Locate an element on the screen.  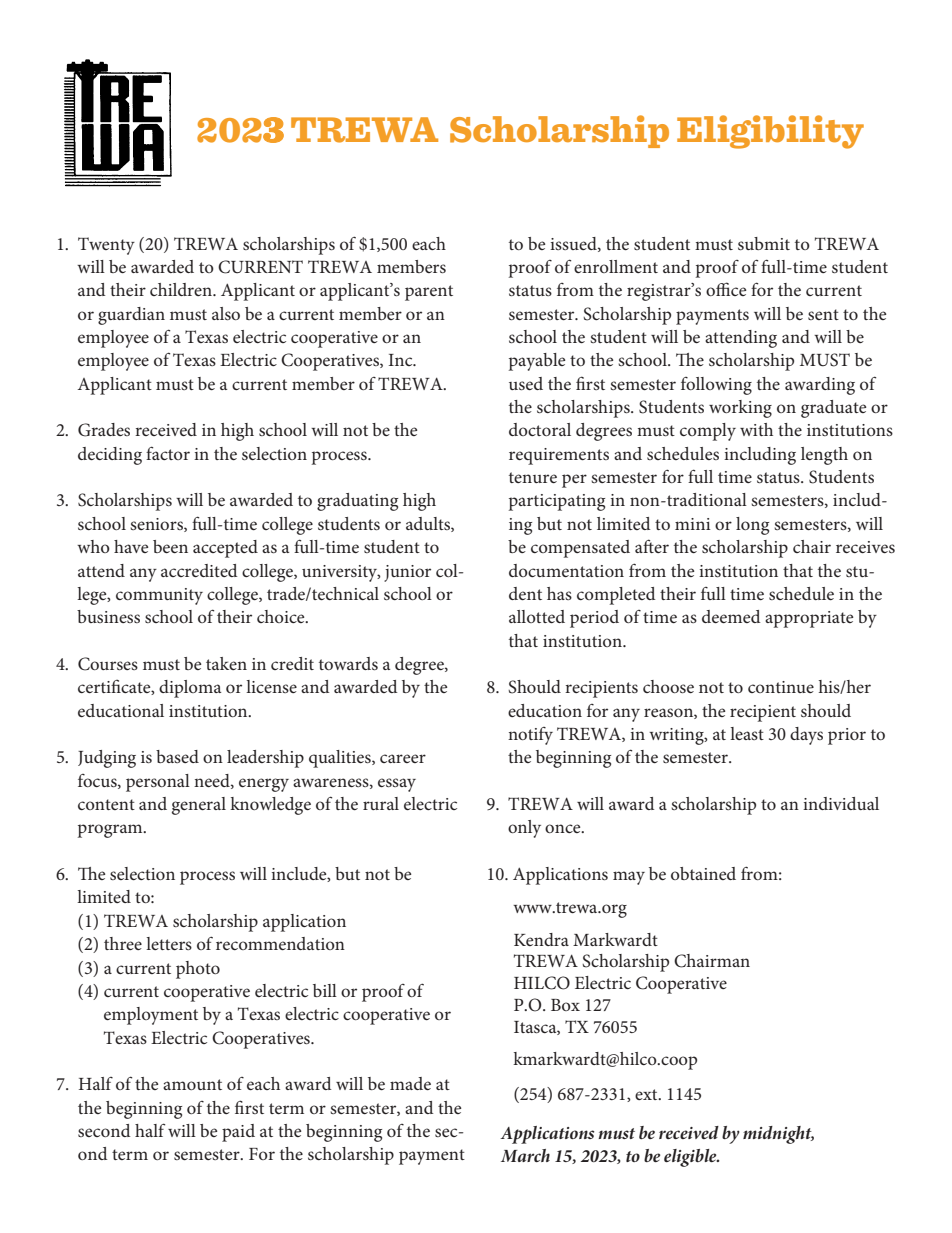
taken is located at coordinates (226, 663).
